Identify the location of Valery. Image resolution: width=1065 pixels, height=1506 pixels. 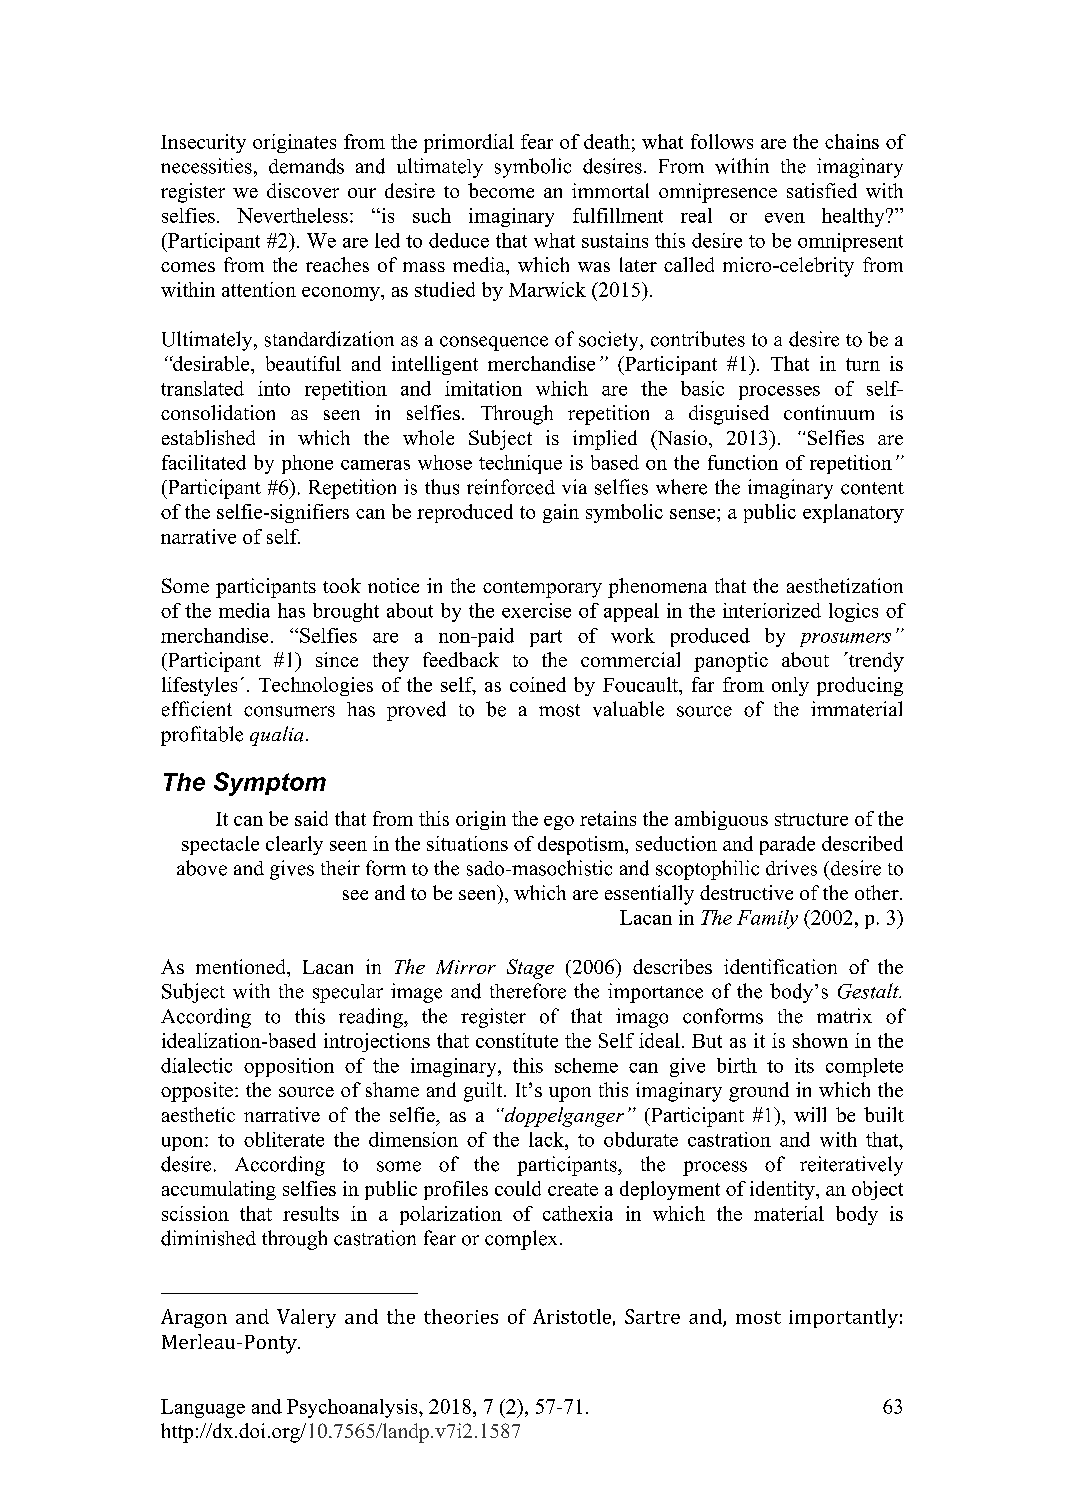
(306, 1318).
